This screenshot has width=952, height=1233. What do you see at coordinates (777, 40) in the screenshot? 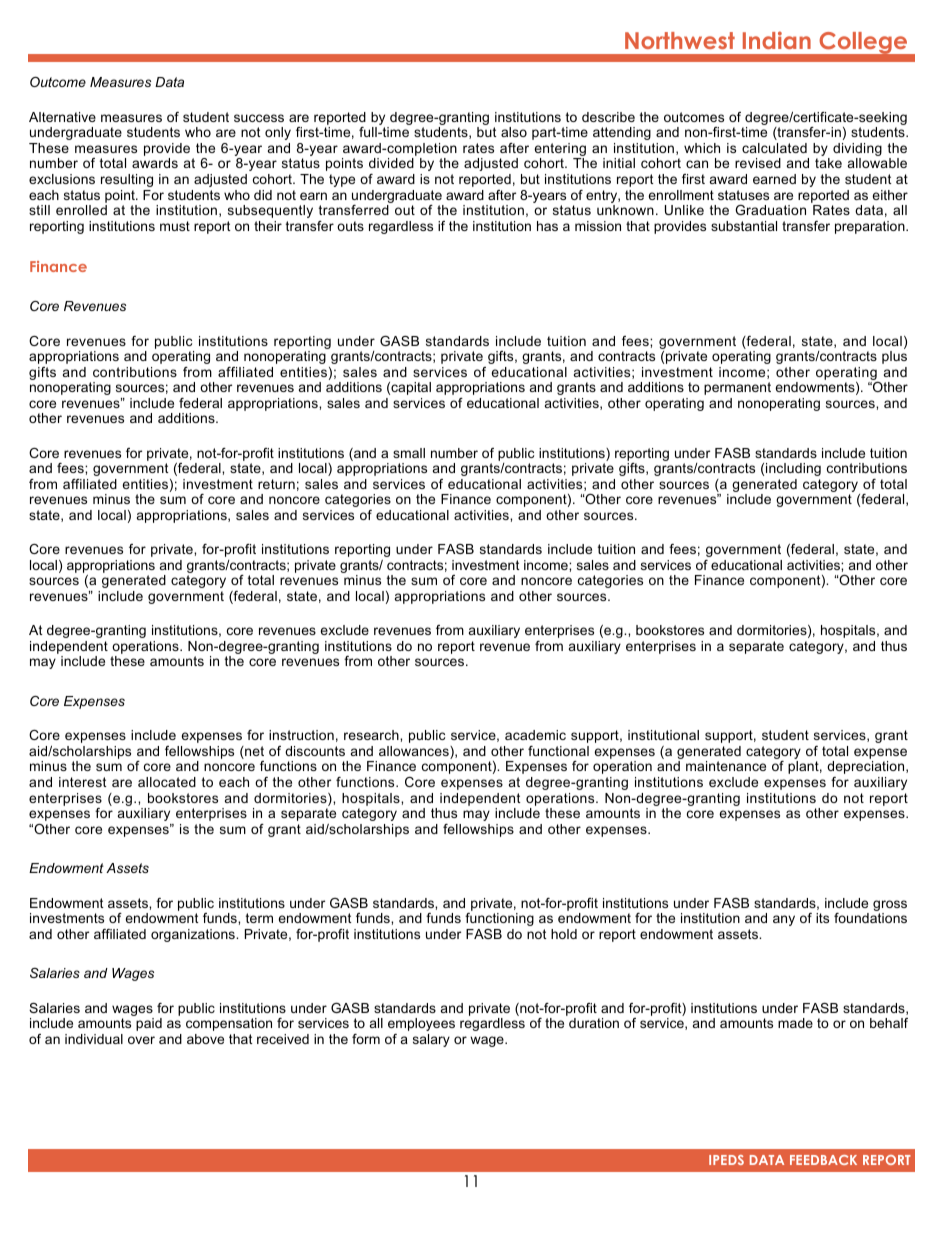
I see `Indian` at bounding box center [777, 40].
